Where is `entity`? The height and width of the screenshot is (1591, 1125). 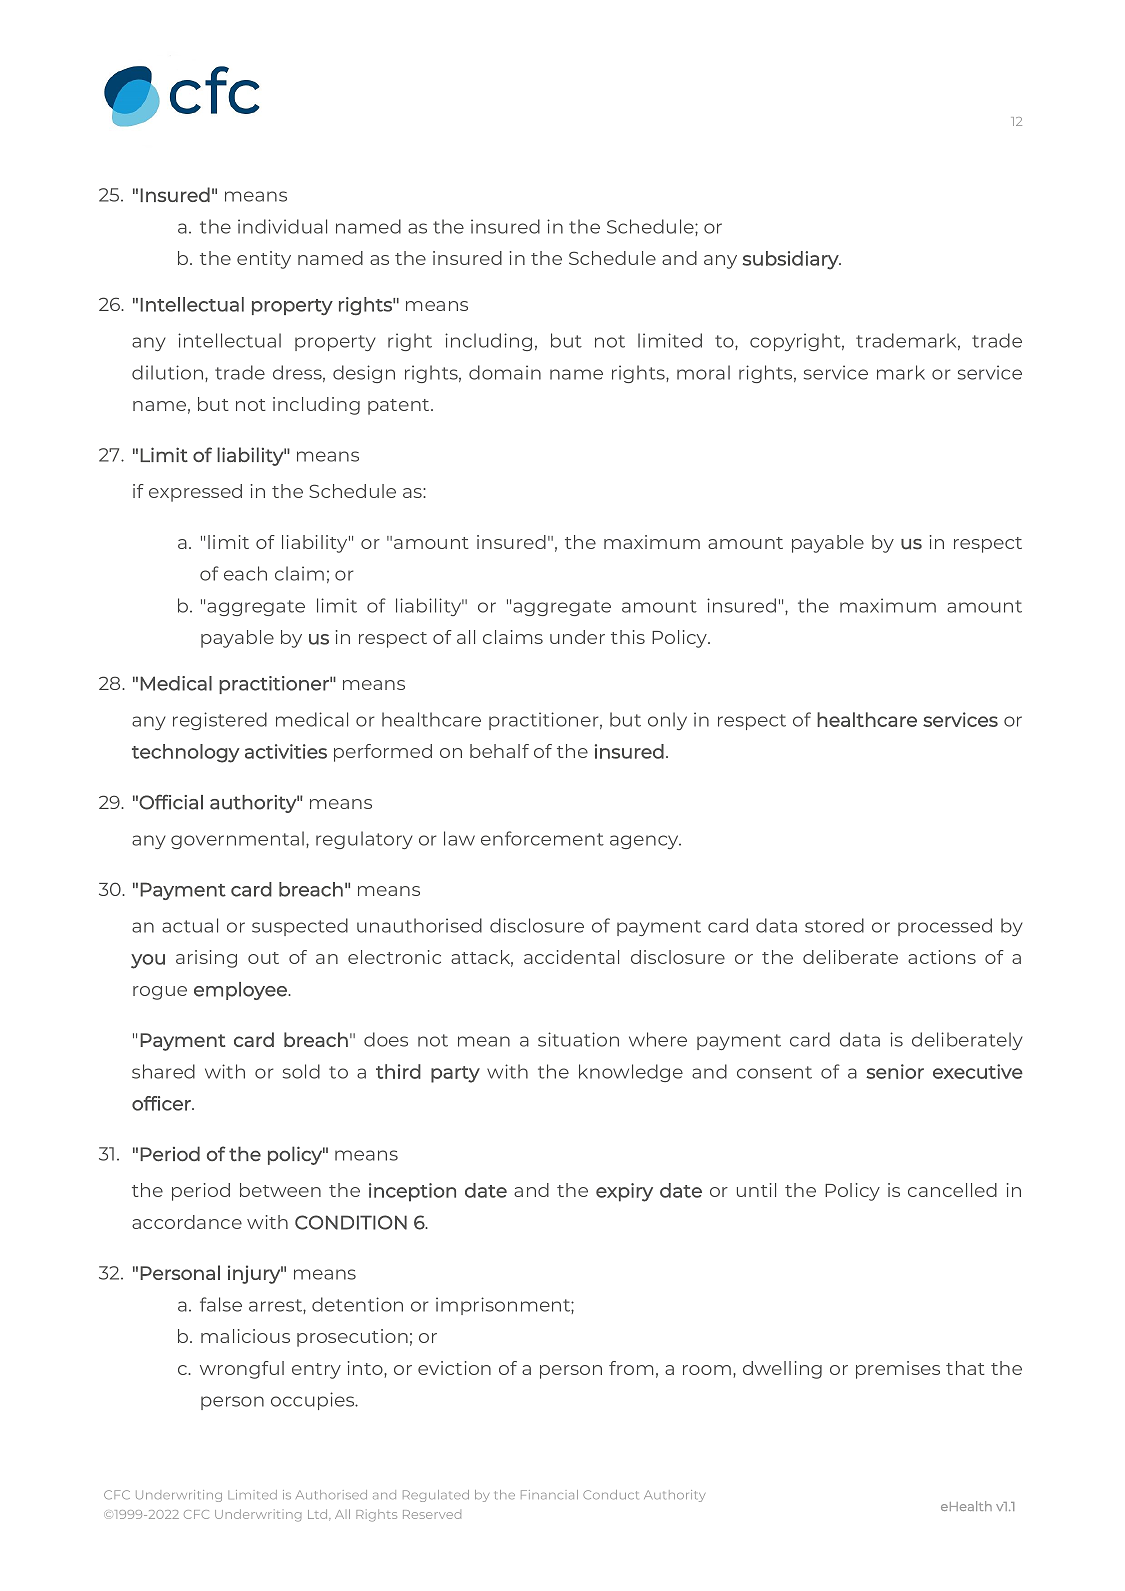
entity is located at coordinates (264, 260).
